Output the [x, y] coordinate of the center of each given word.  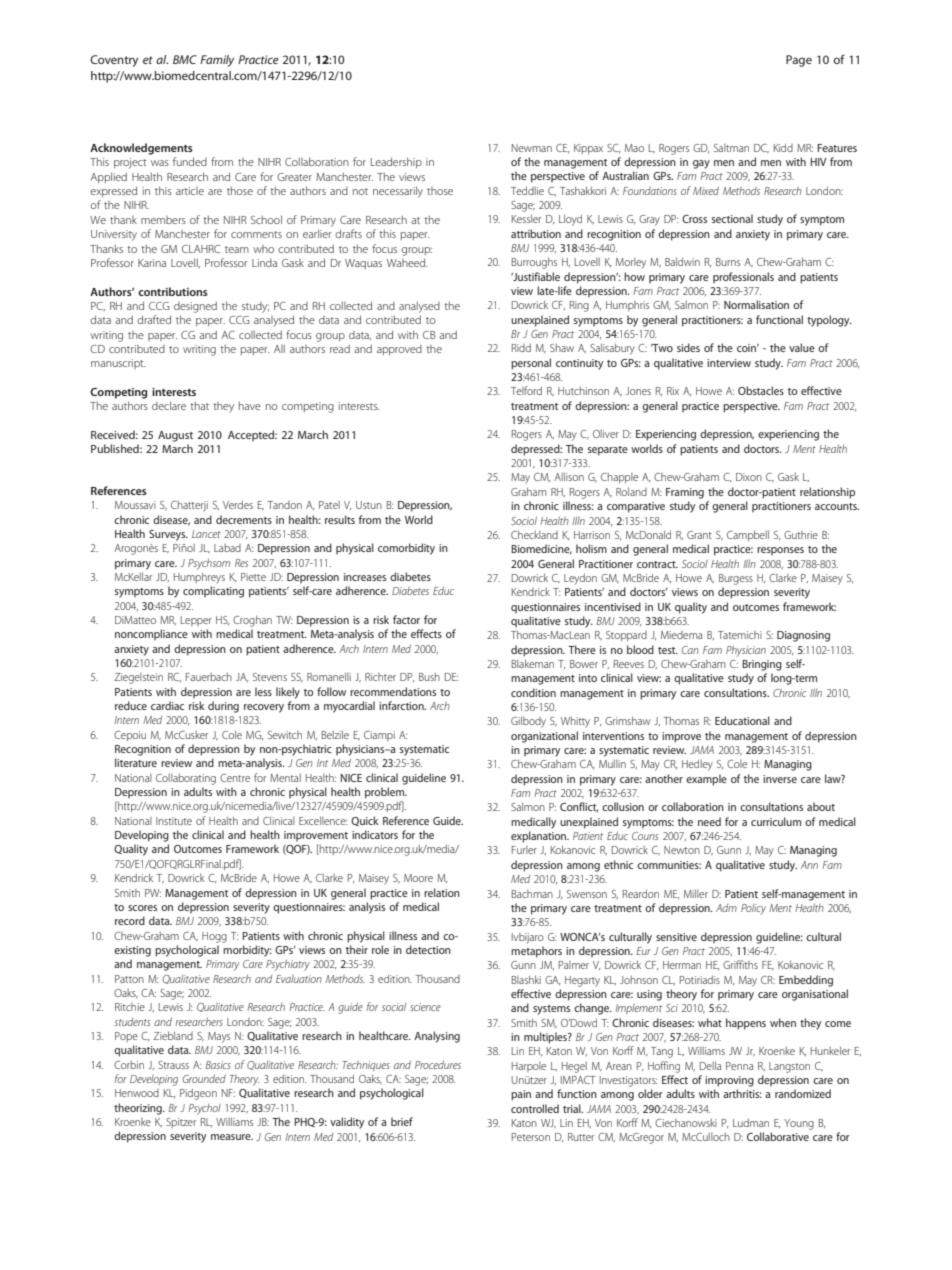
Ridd [521, 347]
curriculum [776, 821]
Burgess [736, 579]
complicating [213, 592]
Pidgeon [198, 1094]
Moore [418, 878]
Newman [532, 148]
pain [521, 1095]
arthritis [742, 1093]
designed [195, 307]
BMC [185, 59]
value [802, 347]
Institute [174, 821]
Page [799, 61]
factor [406, 619]
